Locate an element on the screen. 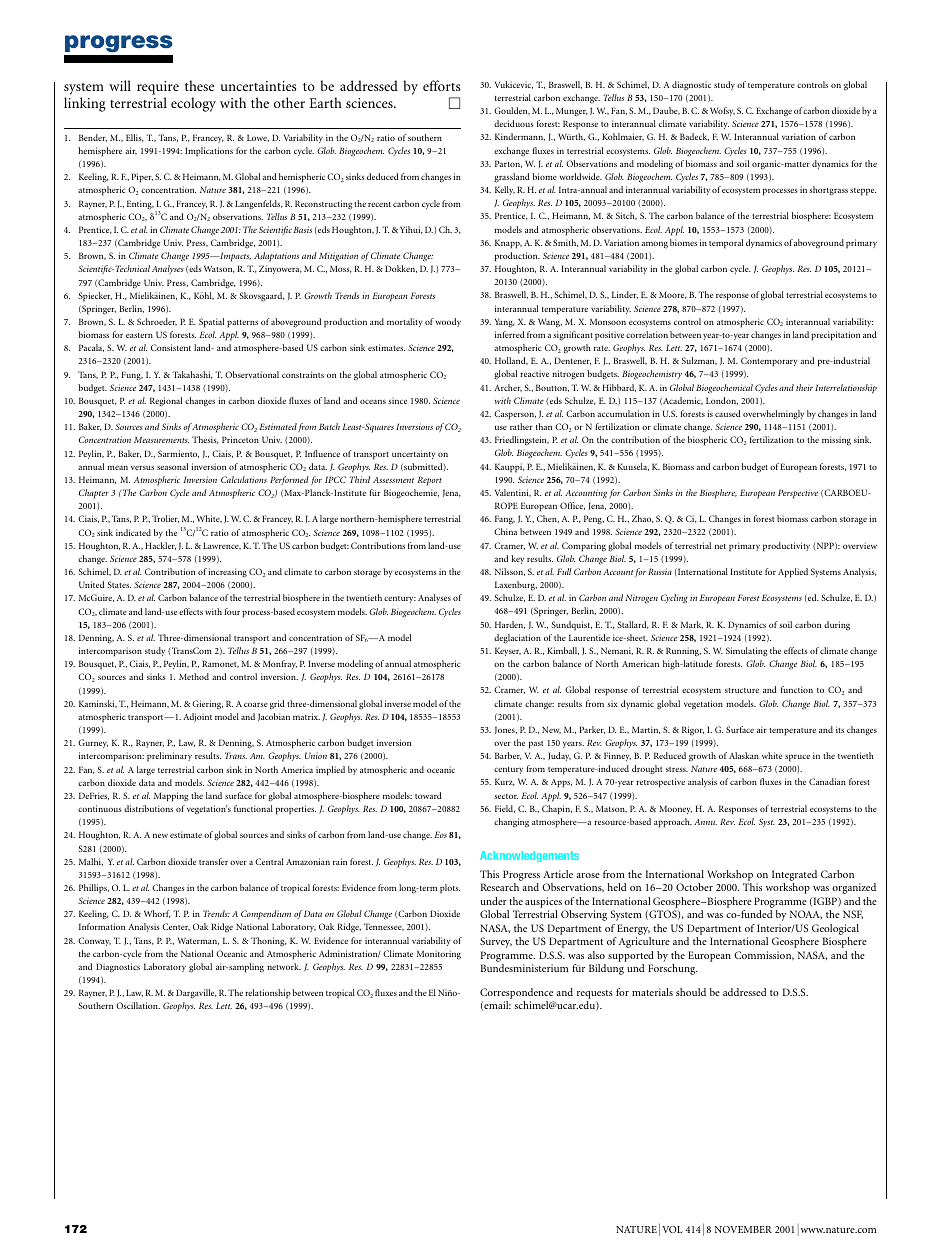 This screenshot has height=1254, width=952. their is located at coordinates (804, 387).
